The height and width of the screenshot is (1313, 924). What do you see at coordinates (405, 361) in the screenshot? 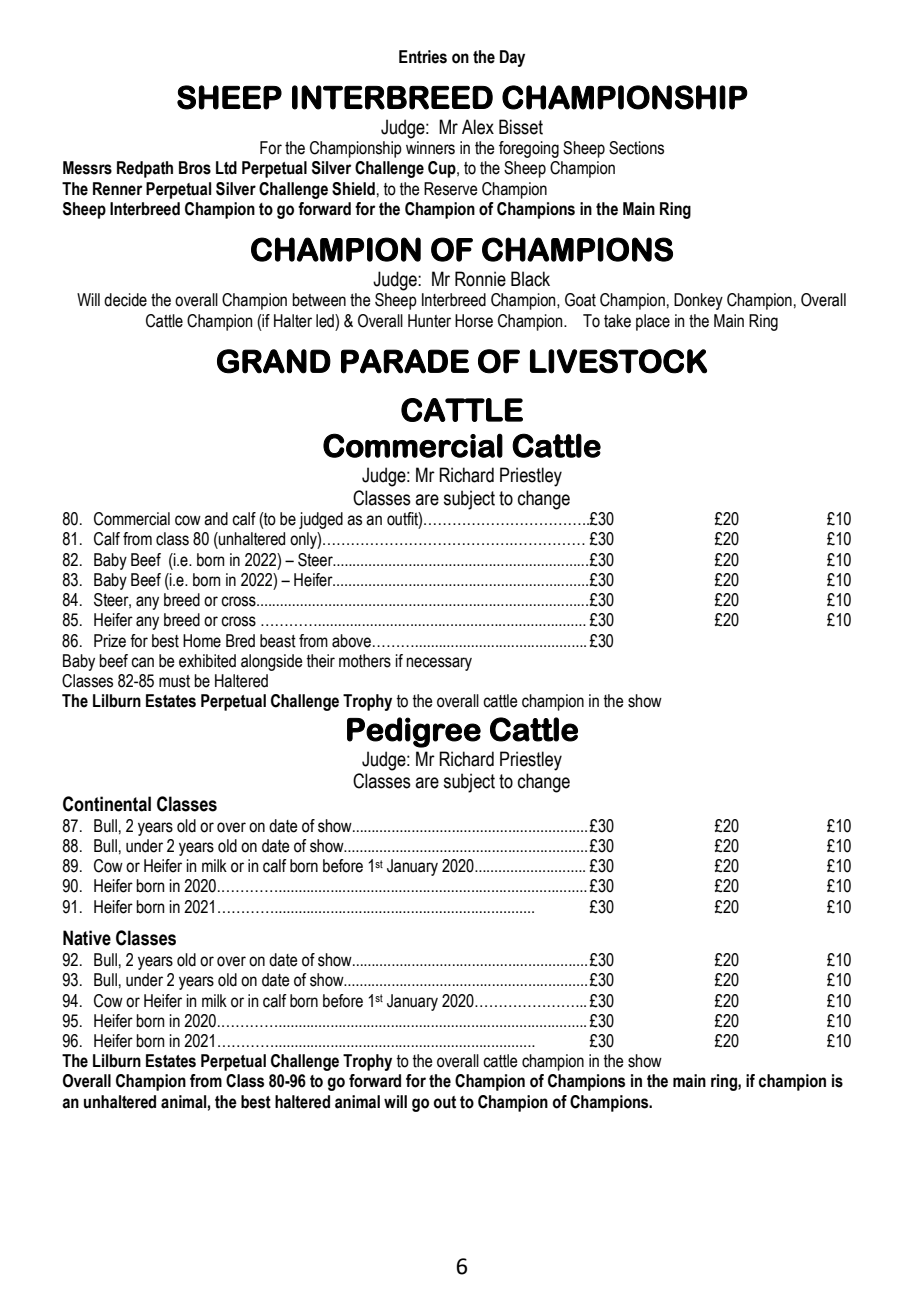
I see `PARADE` at bounding box center [405, 361].
